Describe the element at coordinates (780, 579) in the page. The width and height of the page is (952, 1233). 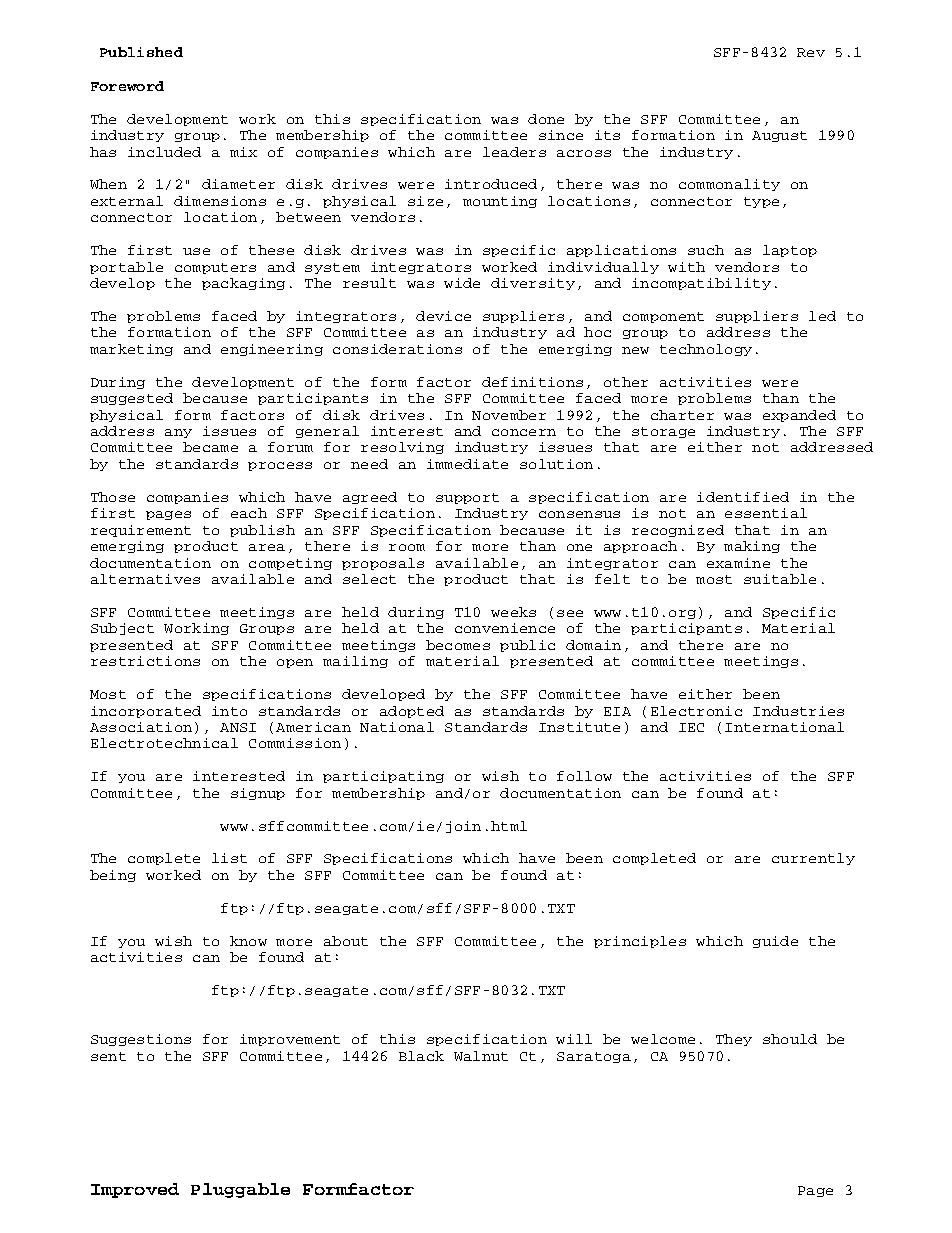
I see `suitable` at that location.
